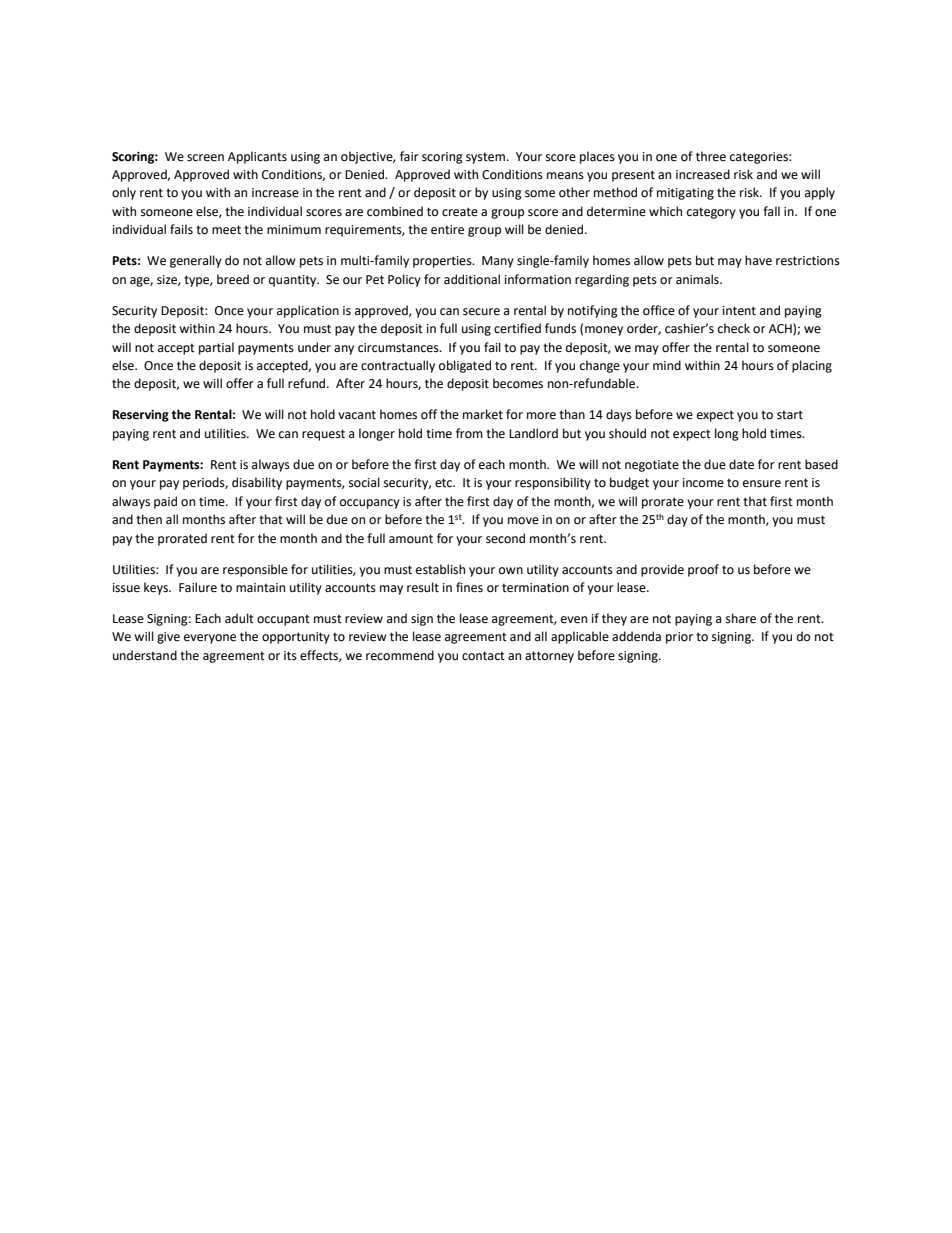  Describe the element at coordinates (711, 156) in the image. I see `three` at that location.
